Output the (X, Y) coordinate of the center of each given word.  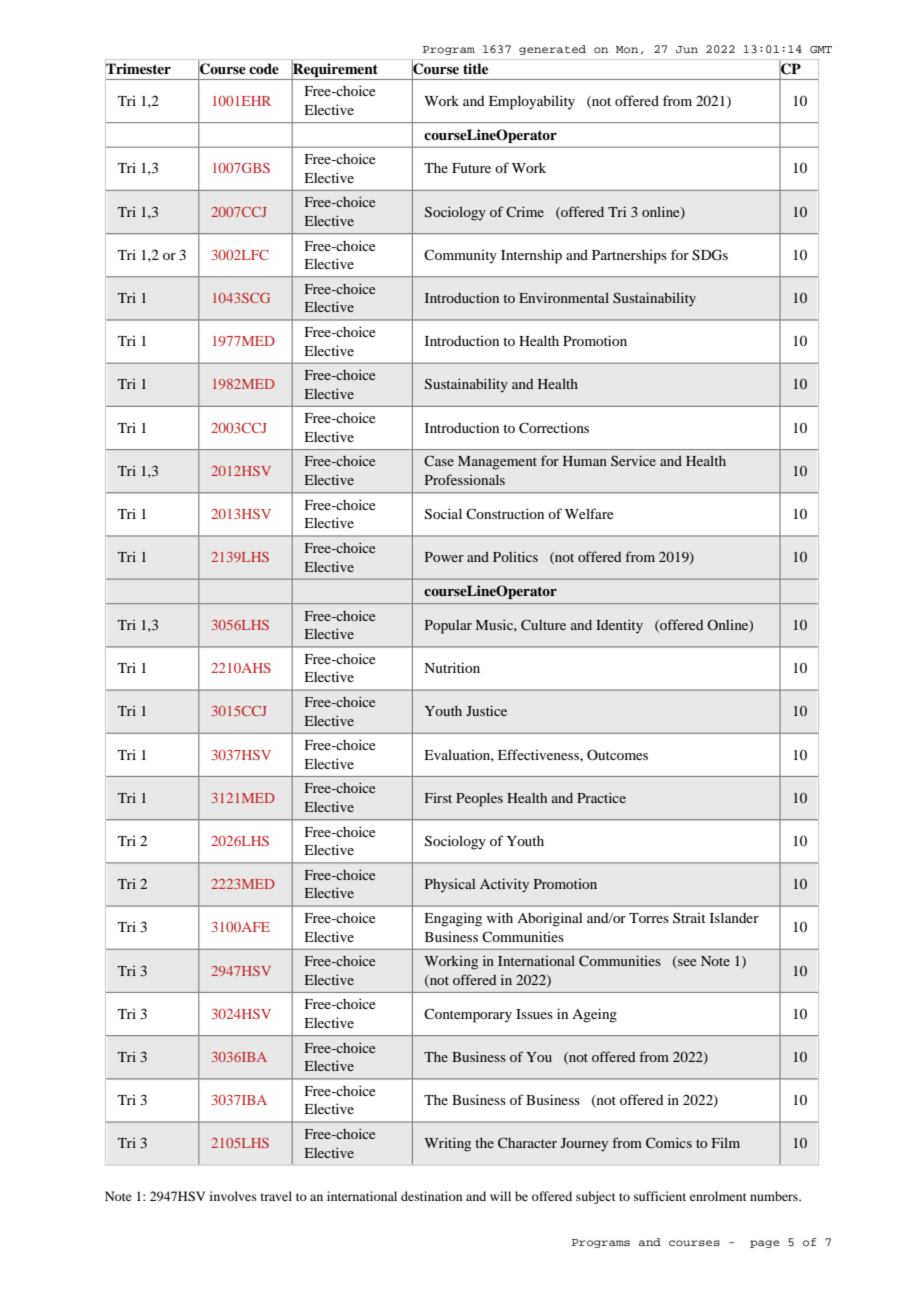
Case (439, 460)
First (438, 798)
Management (497, 463)
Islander (734, 917)
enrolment (718, 1196)
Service (633, 460)
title (475, 68)
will (500, 1196)
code (264, 68)
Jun (687, 49)
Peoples (479, 799)
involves (233, 1196)
